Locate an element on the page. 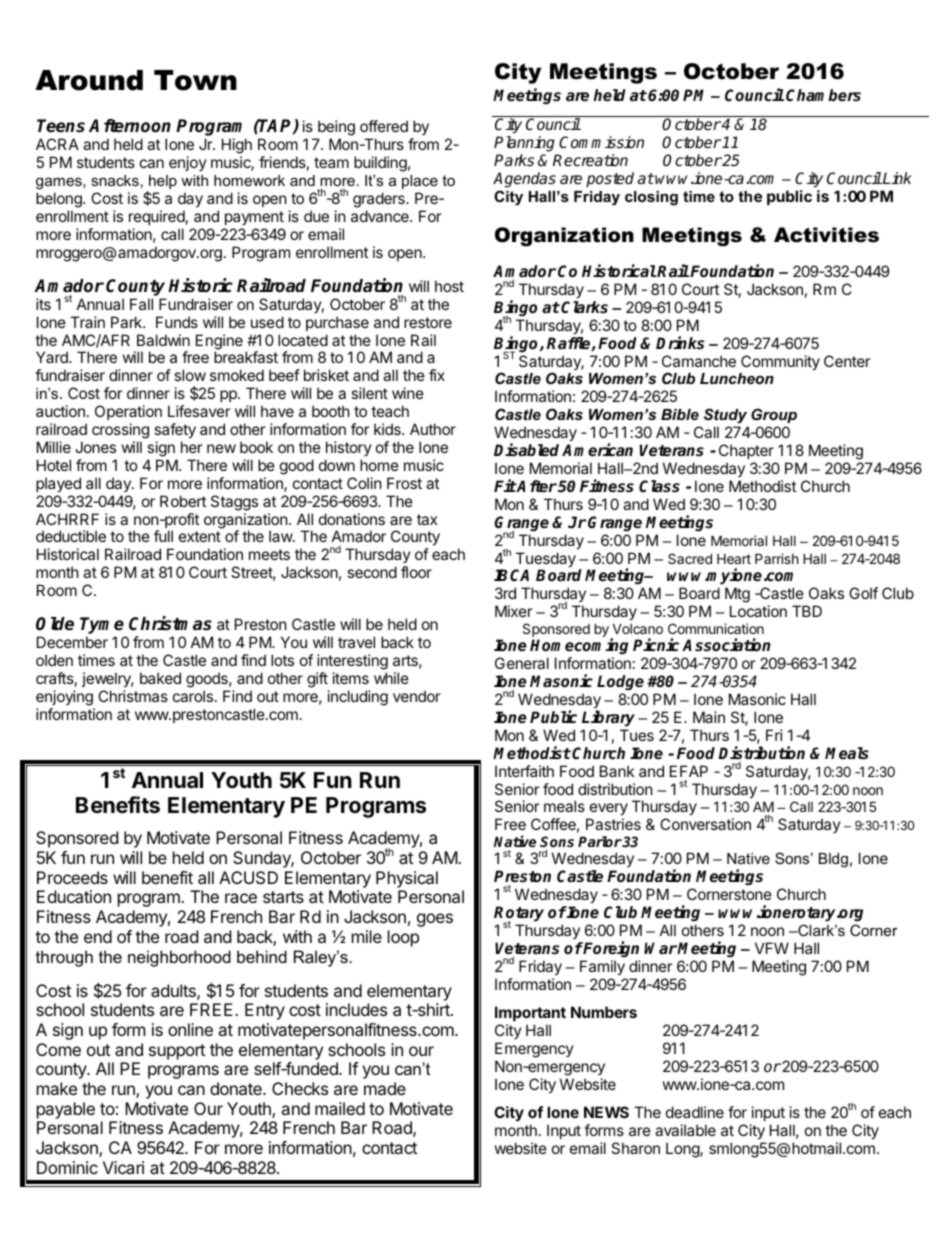  offered is located at coordinates (384, 126).
